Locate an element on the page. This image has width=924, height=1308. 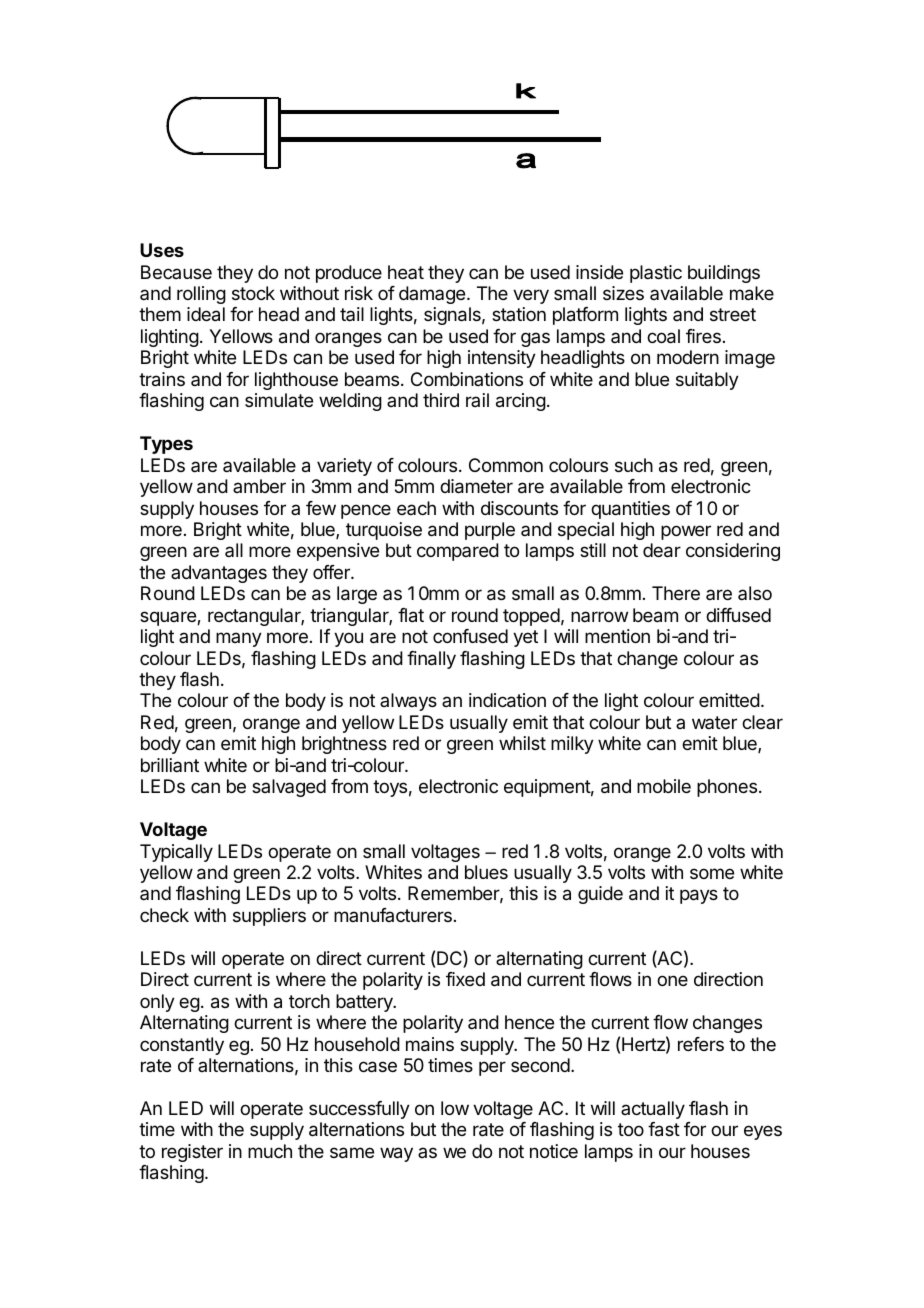
notice is located at coordinates (554, 1151).
